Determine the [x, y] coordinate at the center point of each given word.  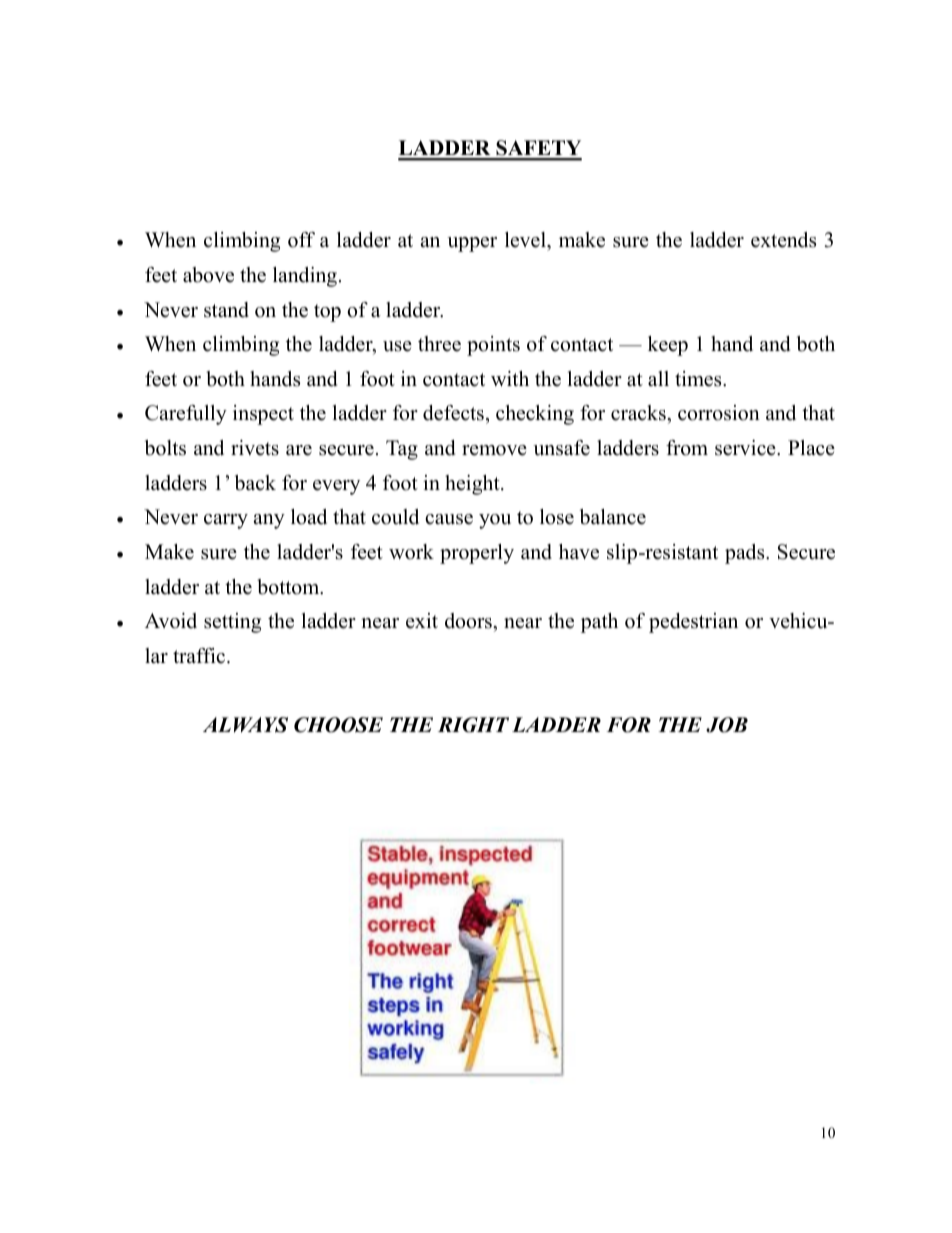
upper [472, 244]
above [208, 275]
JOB [727, 725]
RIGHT [473, 725]
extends [783, 240]
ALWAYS [245, 725]
